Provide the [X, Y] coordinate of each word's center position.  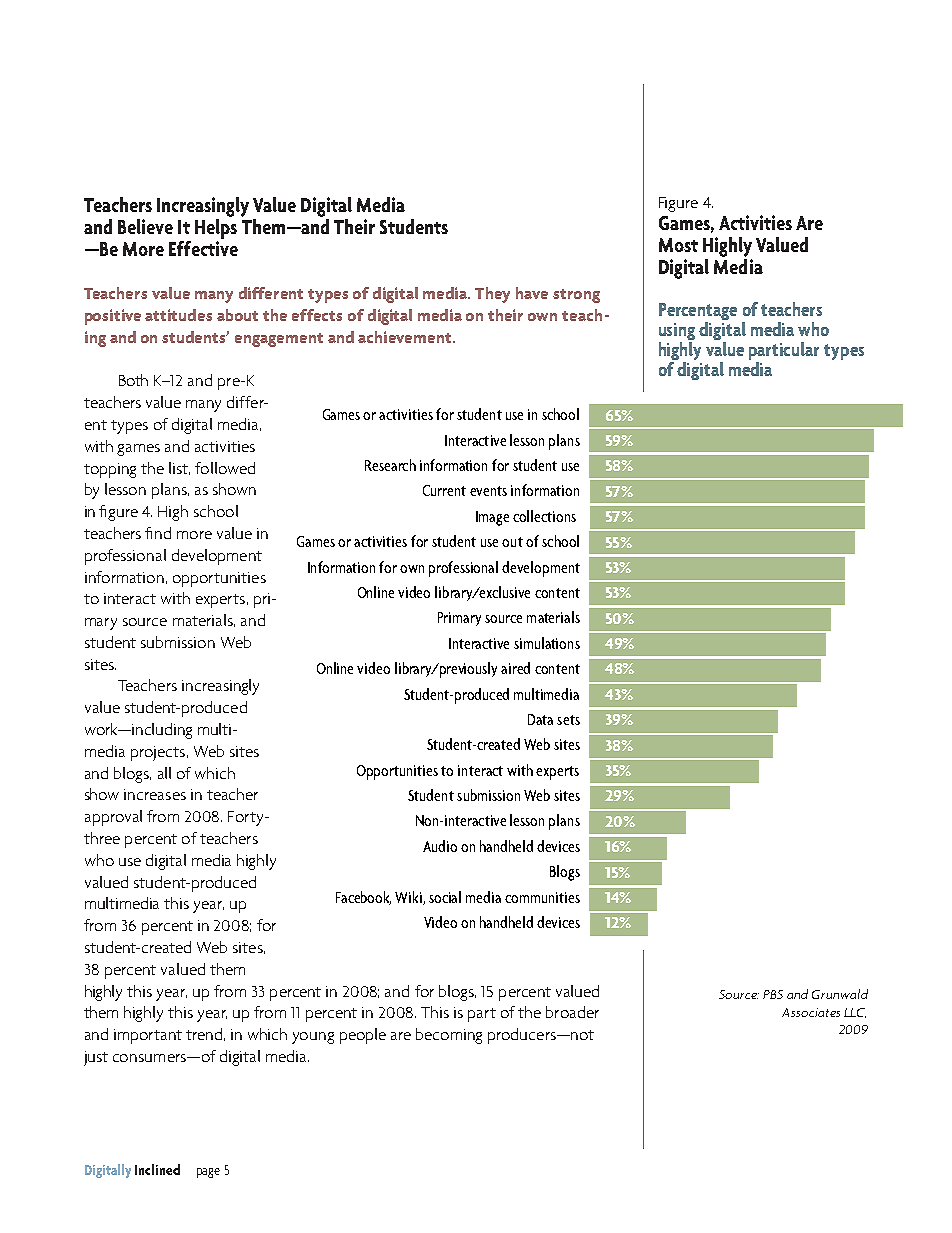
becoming [449, 1036]
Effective [203, 247]
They [492, 295]
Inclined [157, 1169]
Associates [811, 1012]
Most [678, 245]
